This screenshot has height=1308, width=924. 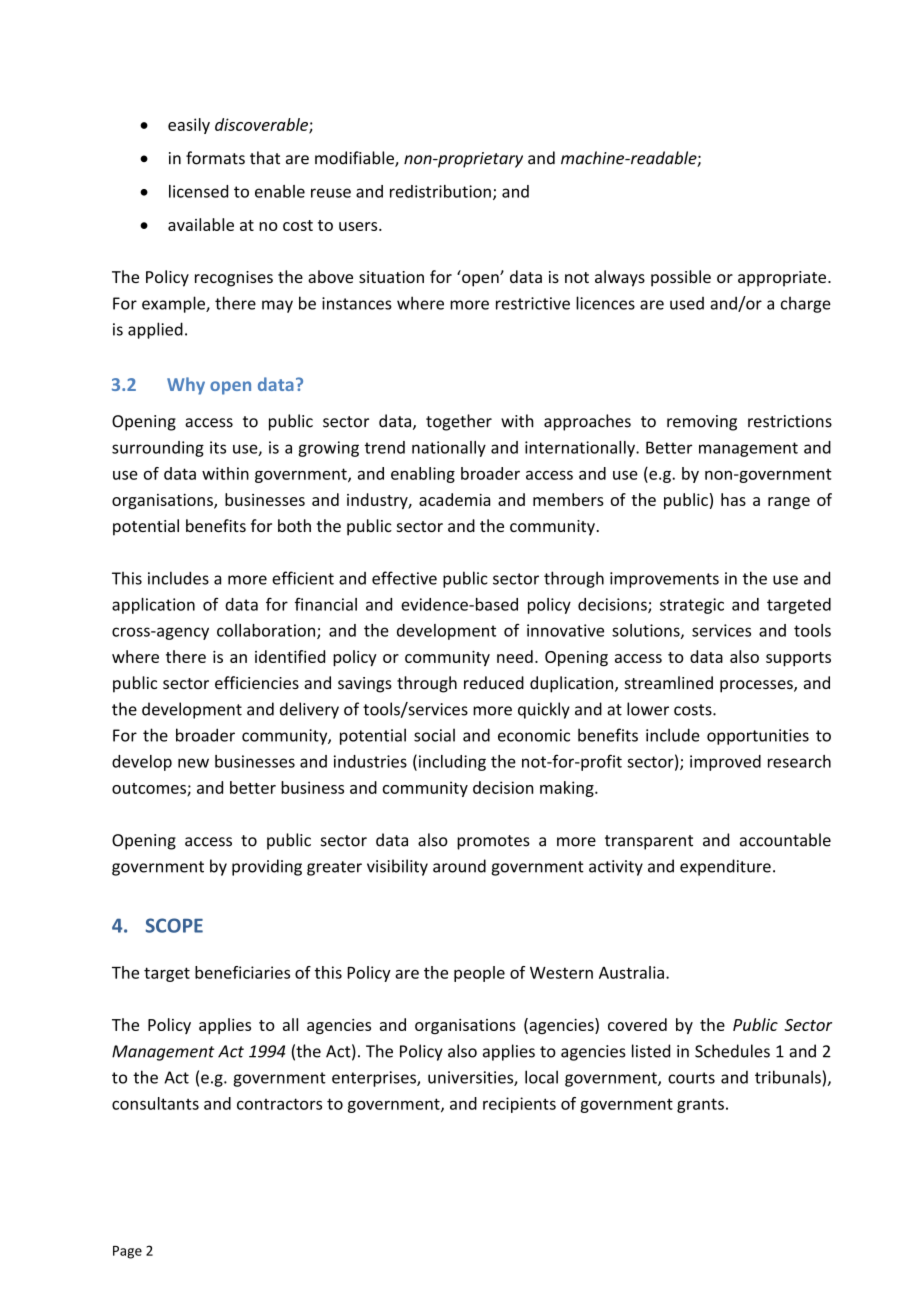 I want to click on academia, so click(x=454, y=499).
